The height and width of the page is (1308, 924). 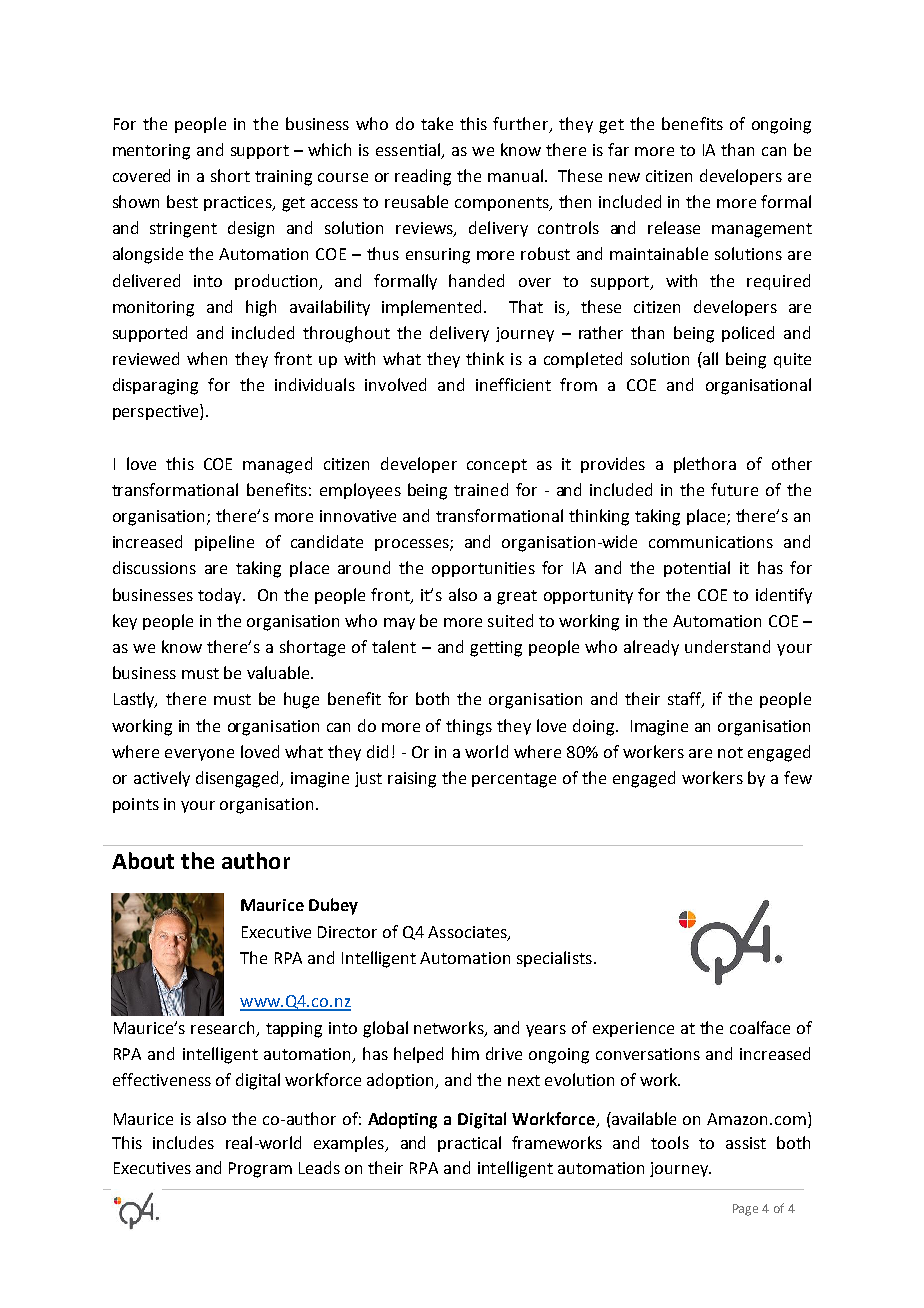 I want to click on perspective, so click(x=157, y=412).
